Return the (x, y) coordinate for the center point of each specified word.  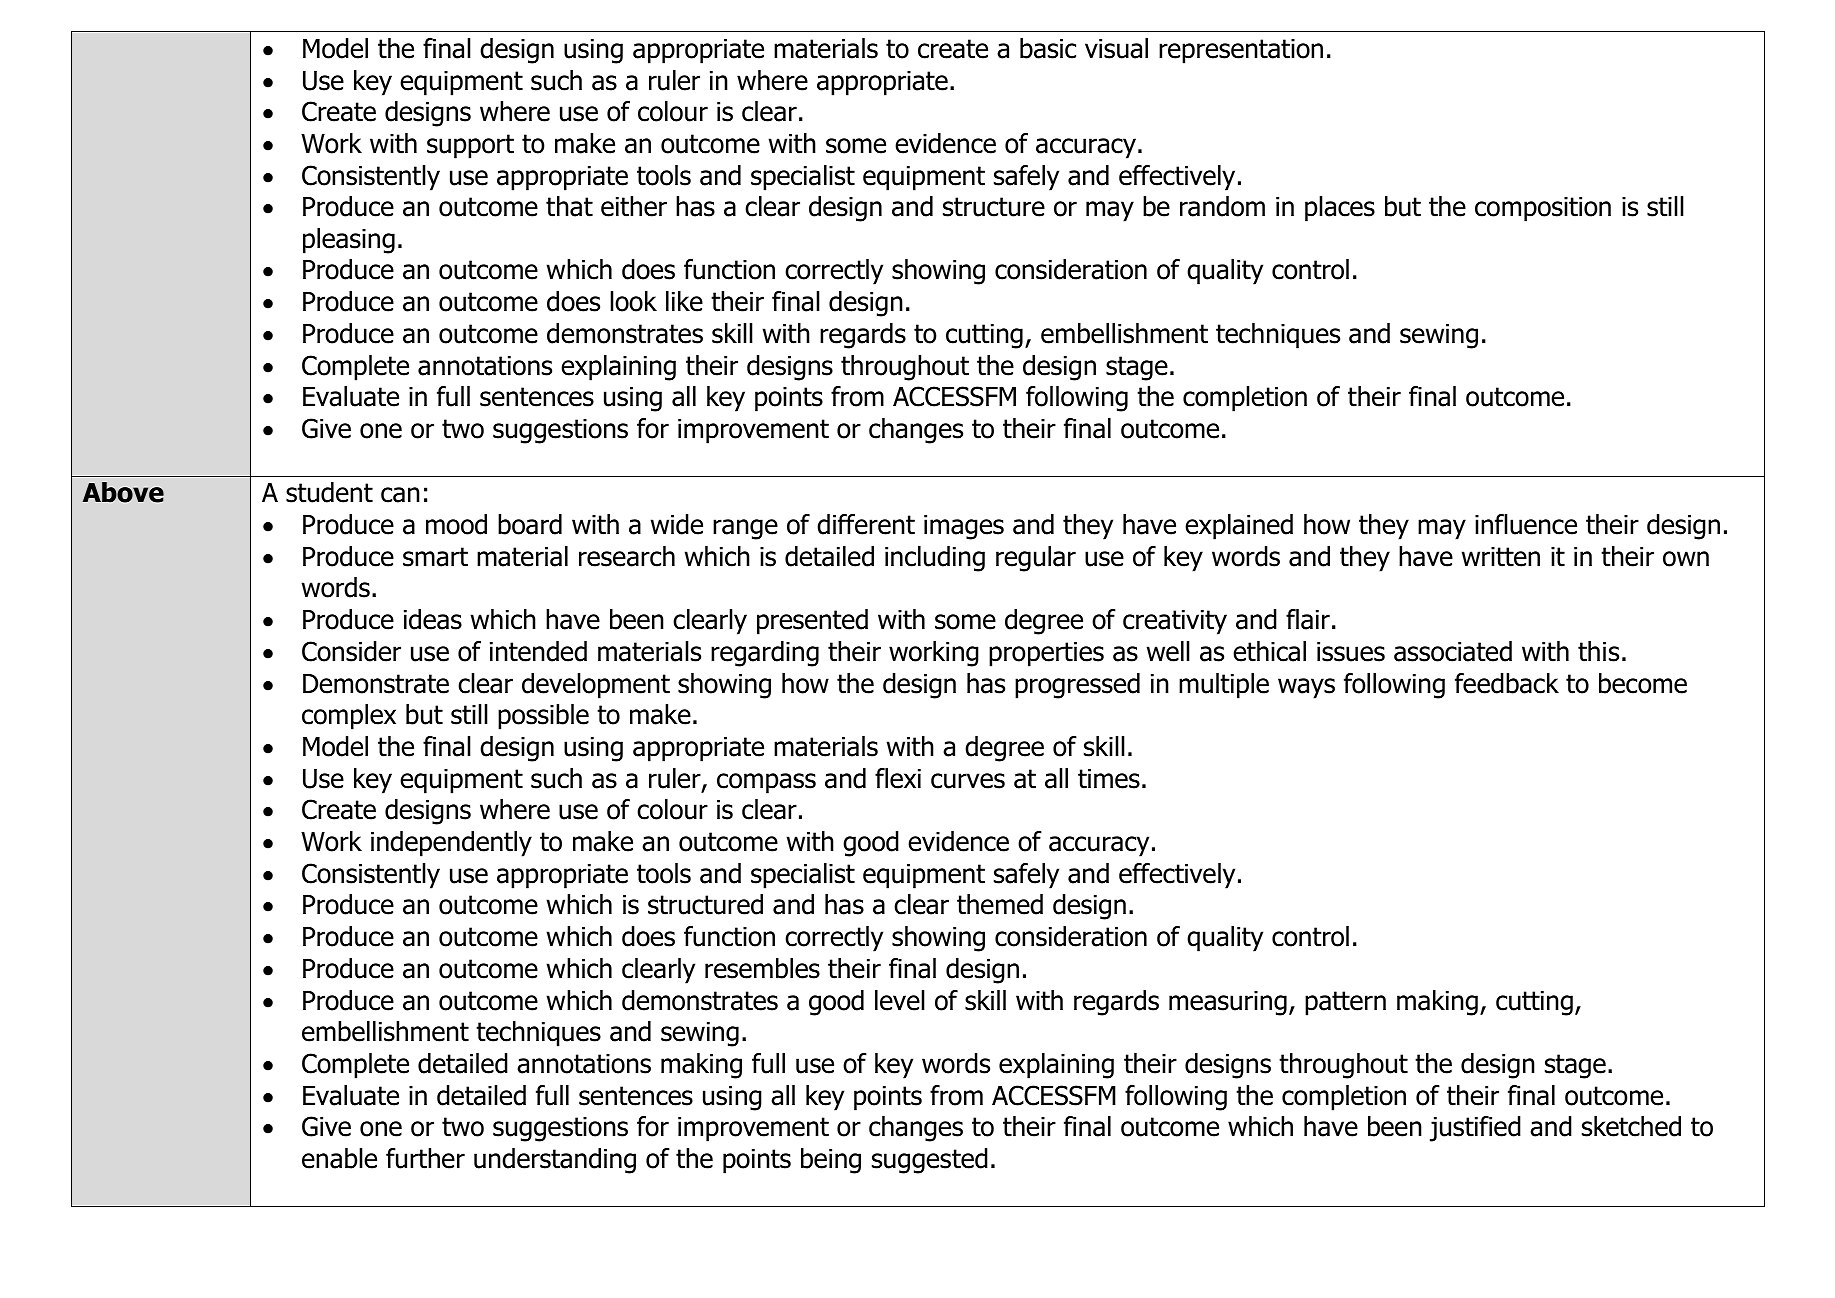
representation (1241, 51)
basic (1048, 48)
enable (339, 1158)
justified (1475, 1129)
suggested (930, 1161)
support (470, 146)
